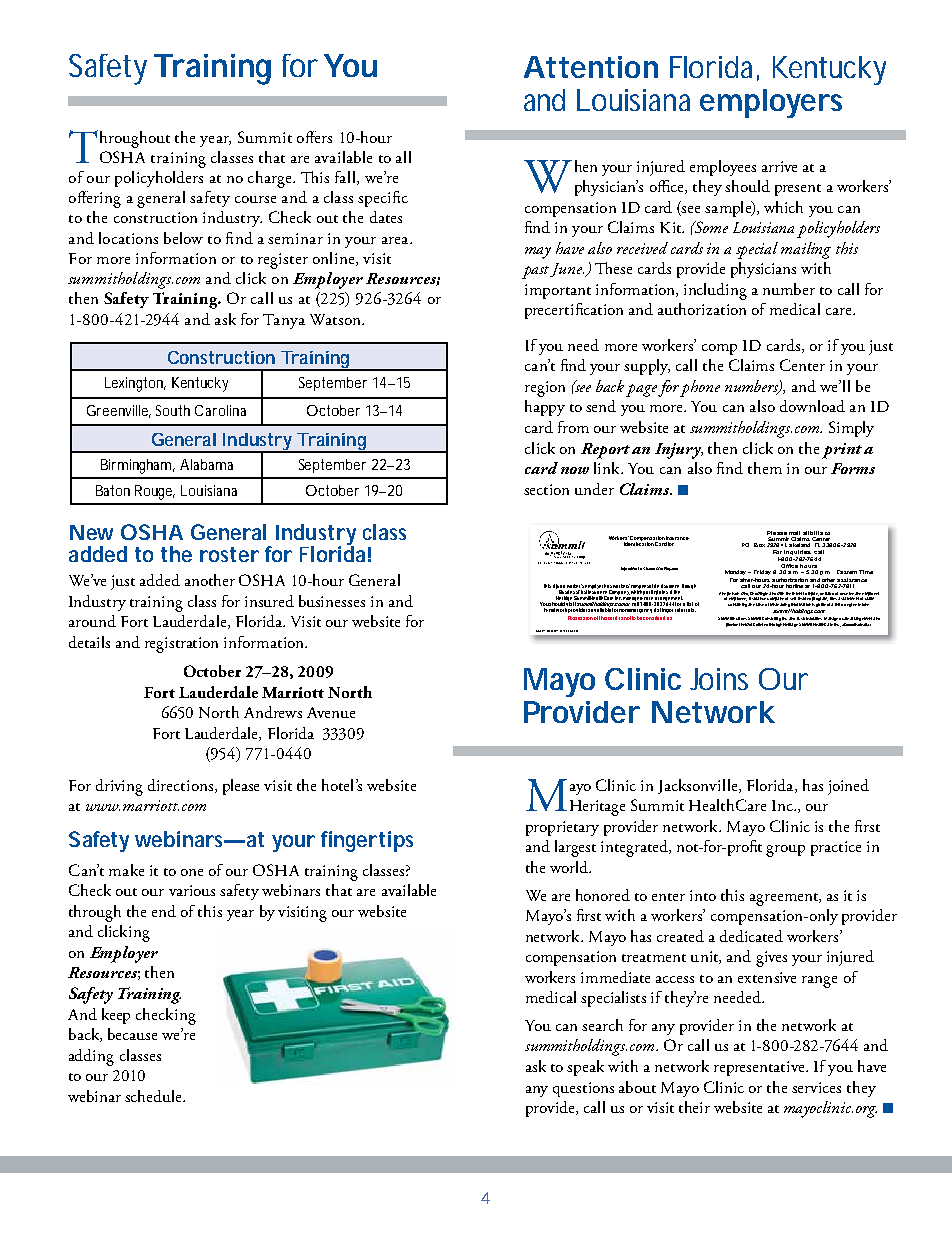 The height and width of the screenshot is (1233, 952). Describe the element at coordinates (779, 166) in the screenshot. I see `arrive` at that location.
